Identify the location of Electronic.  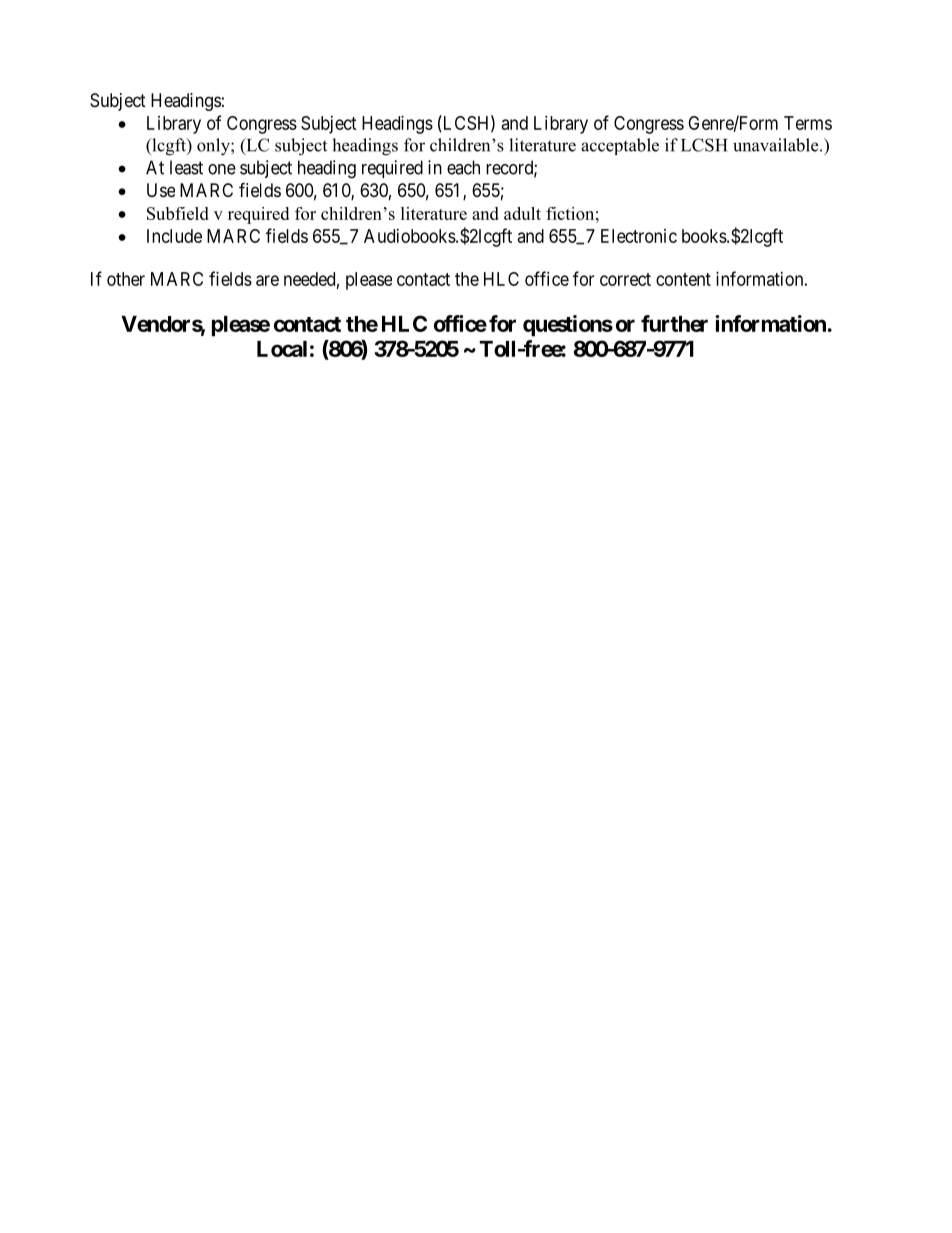
(639, 236).
